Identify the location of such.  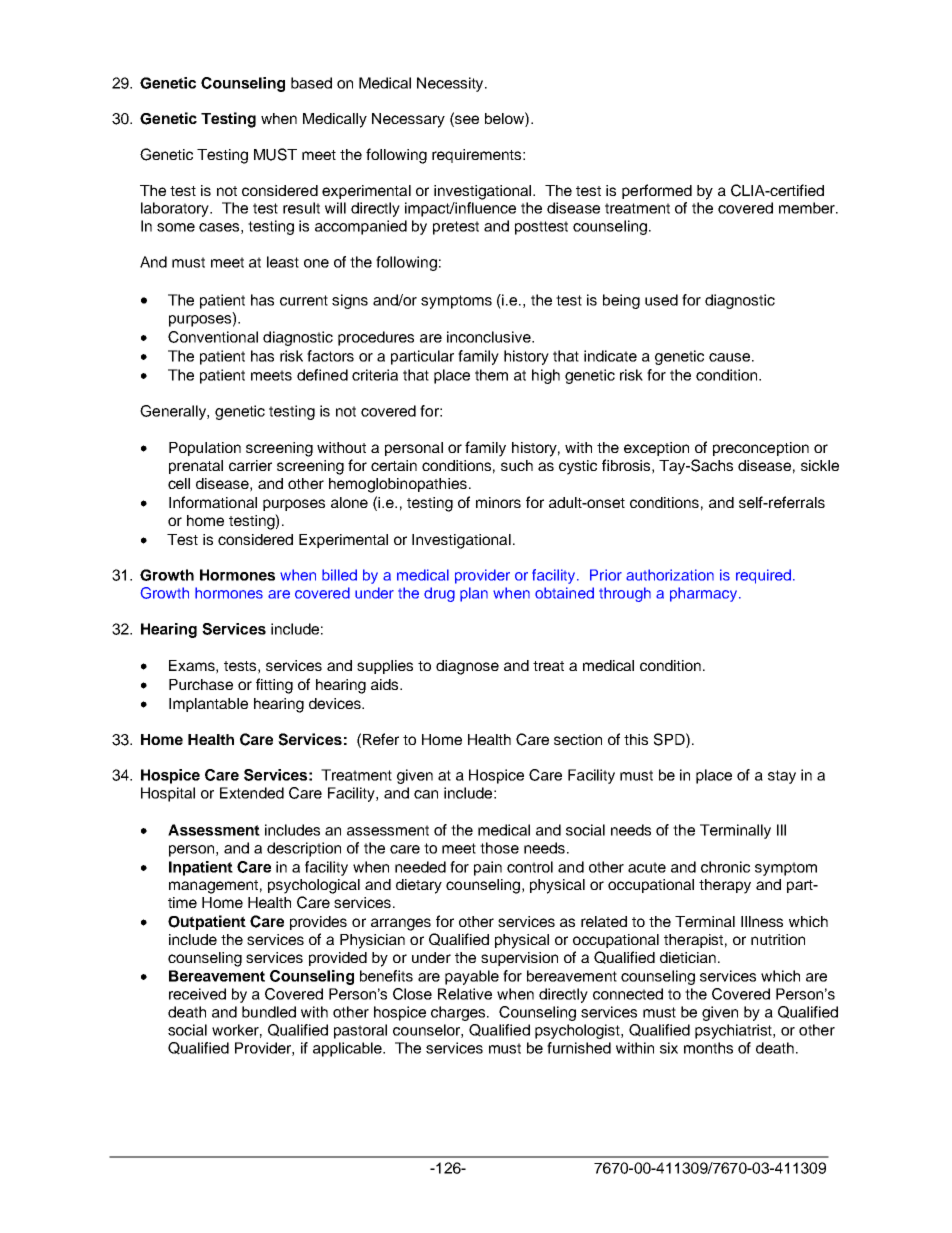
(517, 465).
